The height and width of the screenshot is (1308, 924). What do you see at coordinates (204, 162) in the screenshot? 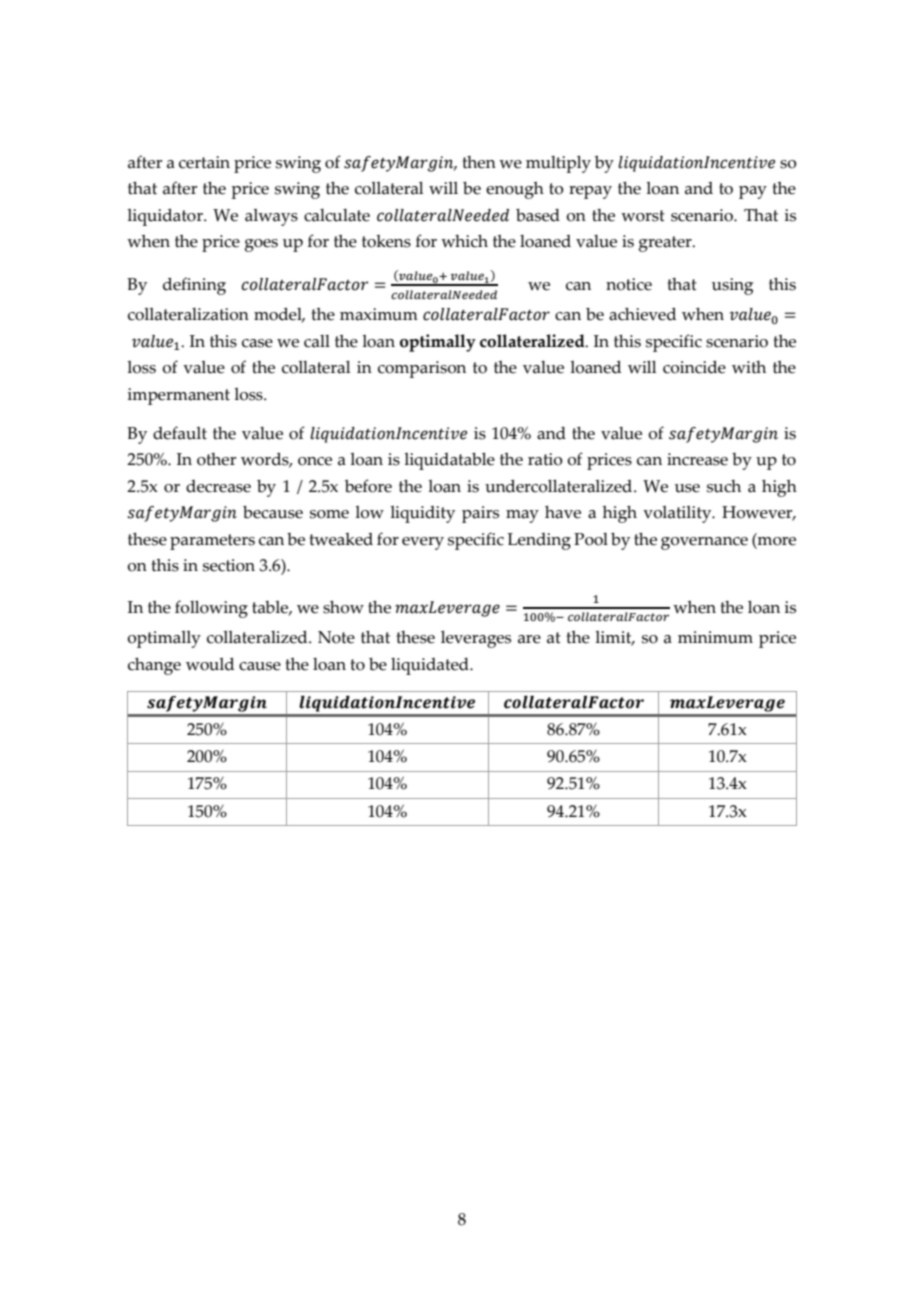
I see `certain` at bounding box center [204, 162].
